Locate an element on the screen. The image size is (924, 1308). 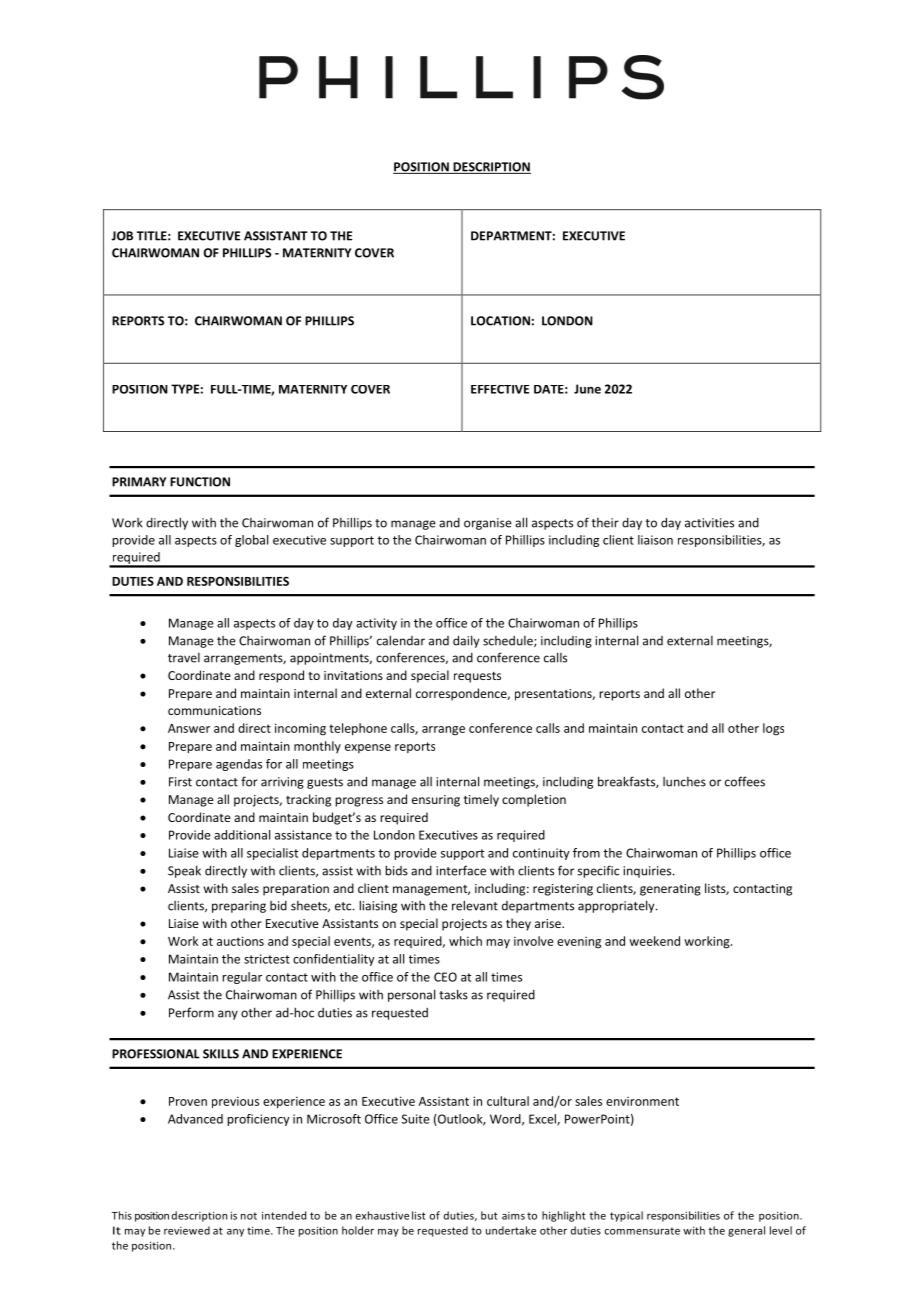
reviewed is located at coordinates (187, 1230).
